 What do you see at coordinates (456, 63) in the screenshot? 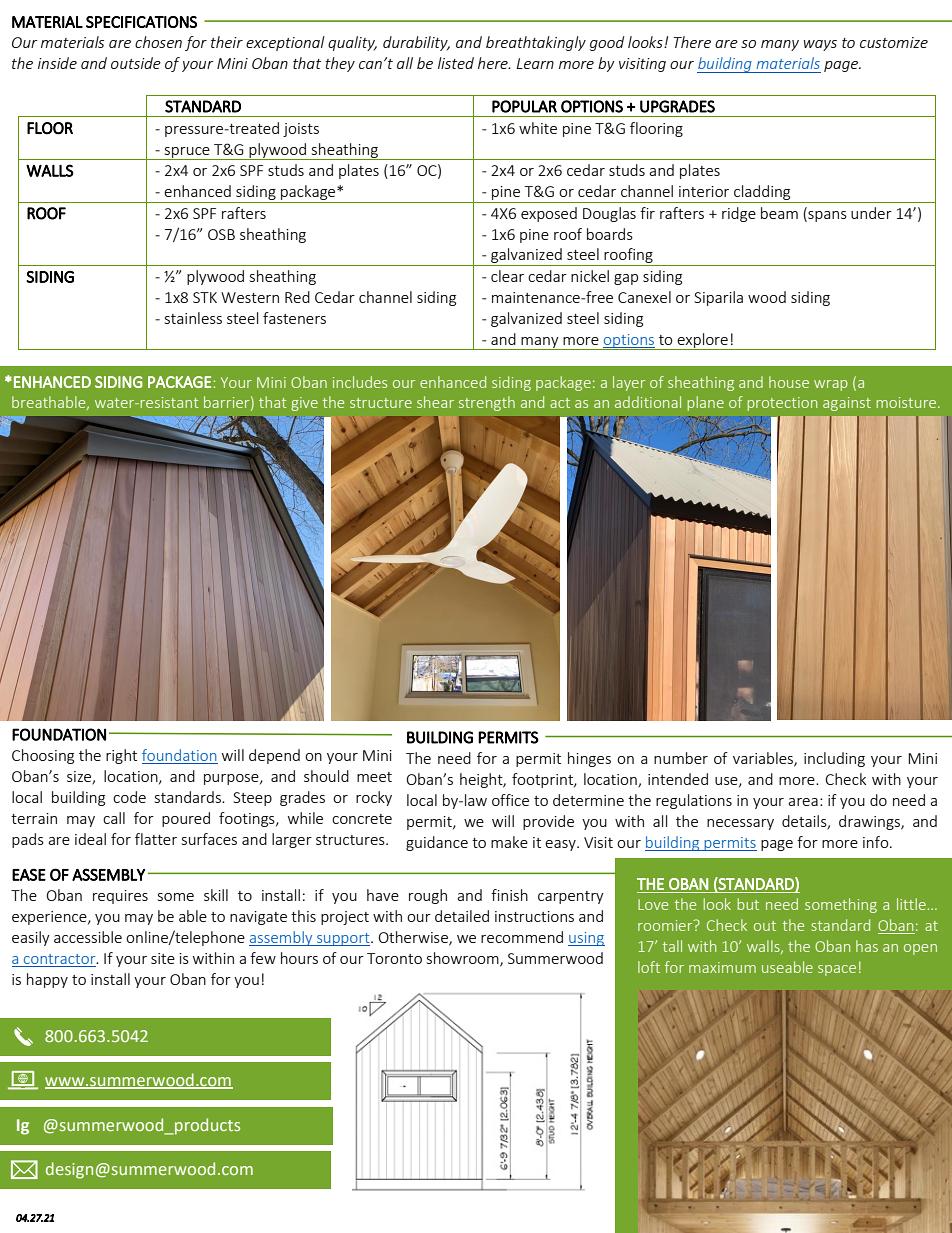
I see `listed` at bounding box center [456, 63].
